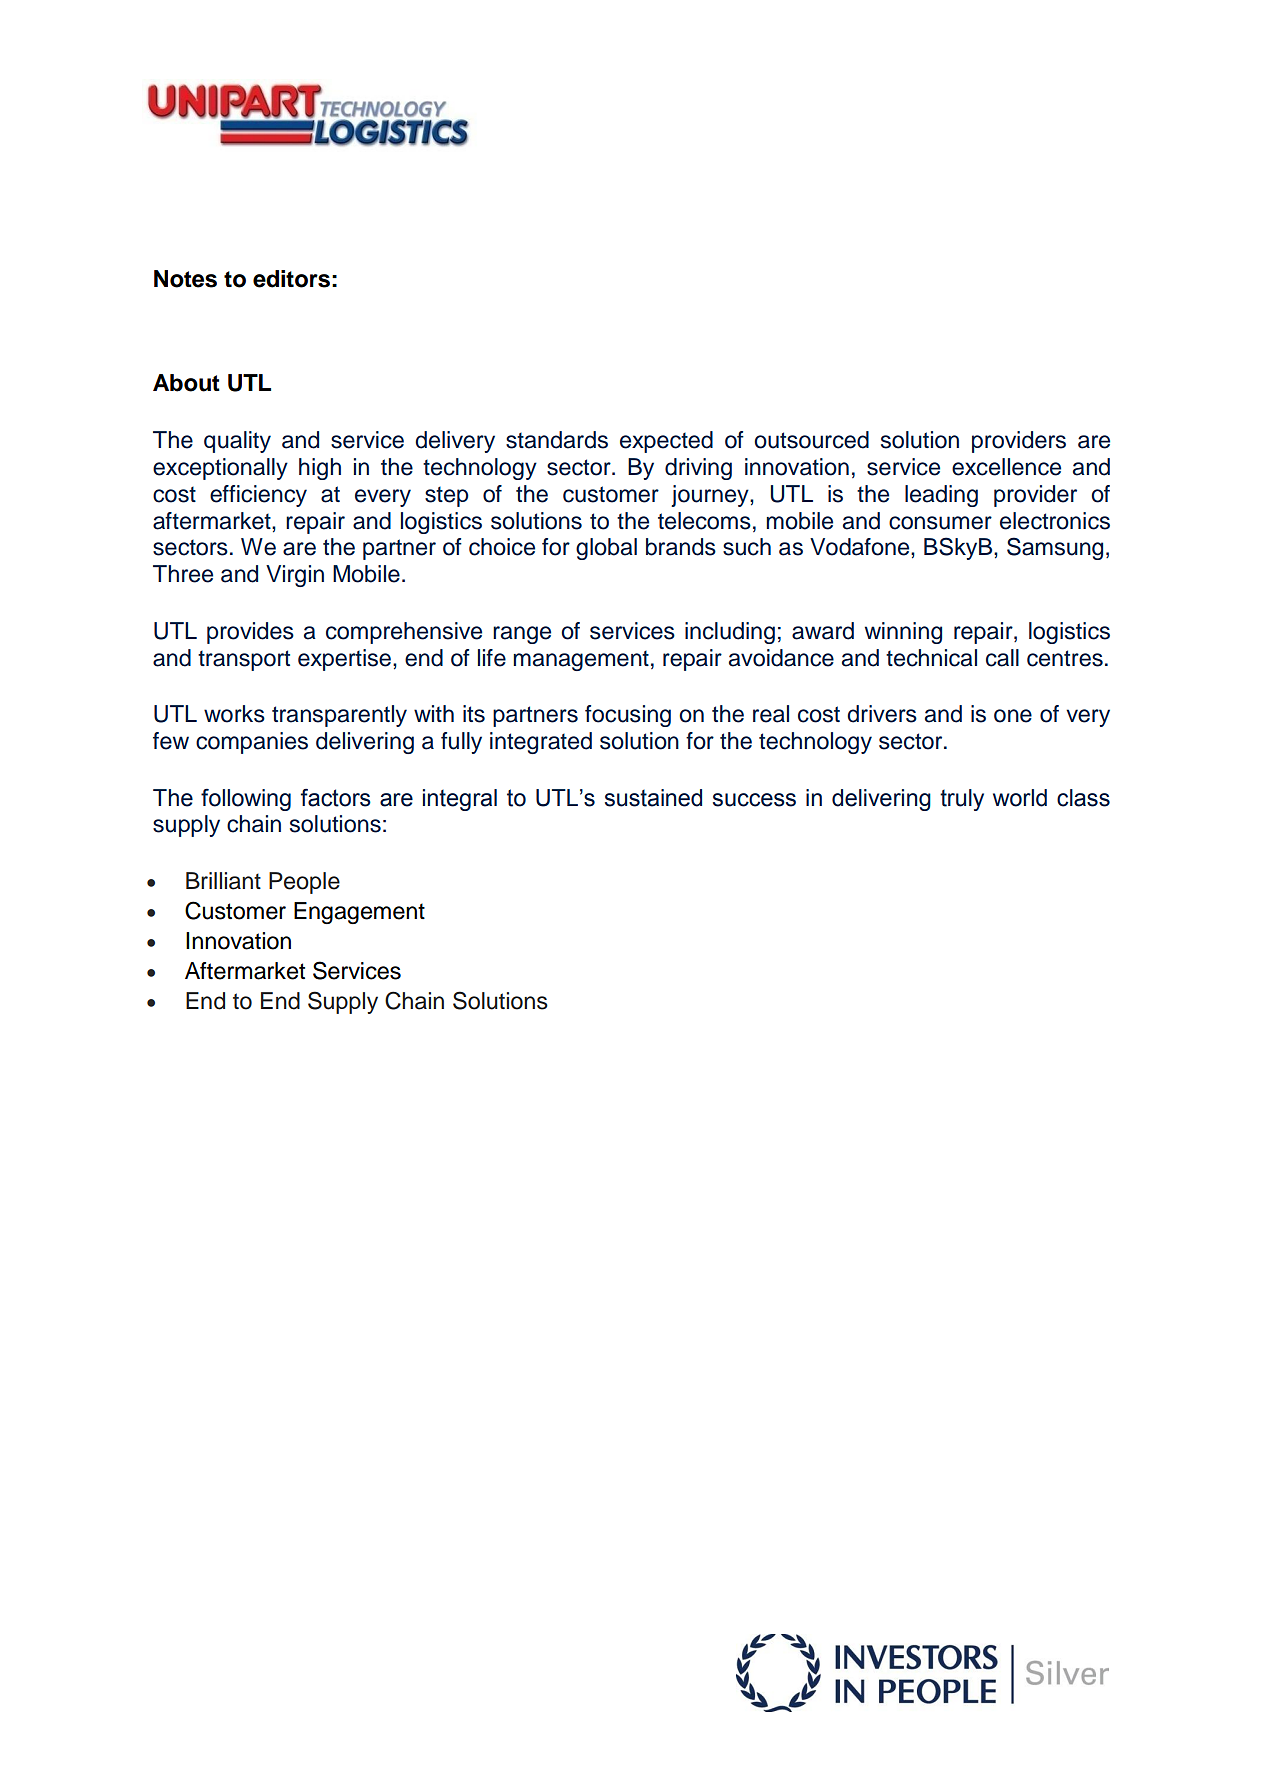 This image has height=1787, width=1264. What do you see at coordinates (185, 279) in the image?
I see `Notes` at bounding box center [185, 279].
